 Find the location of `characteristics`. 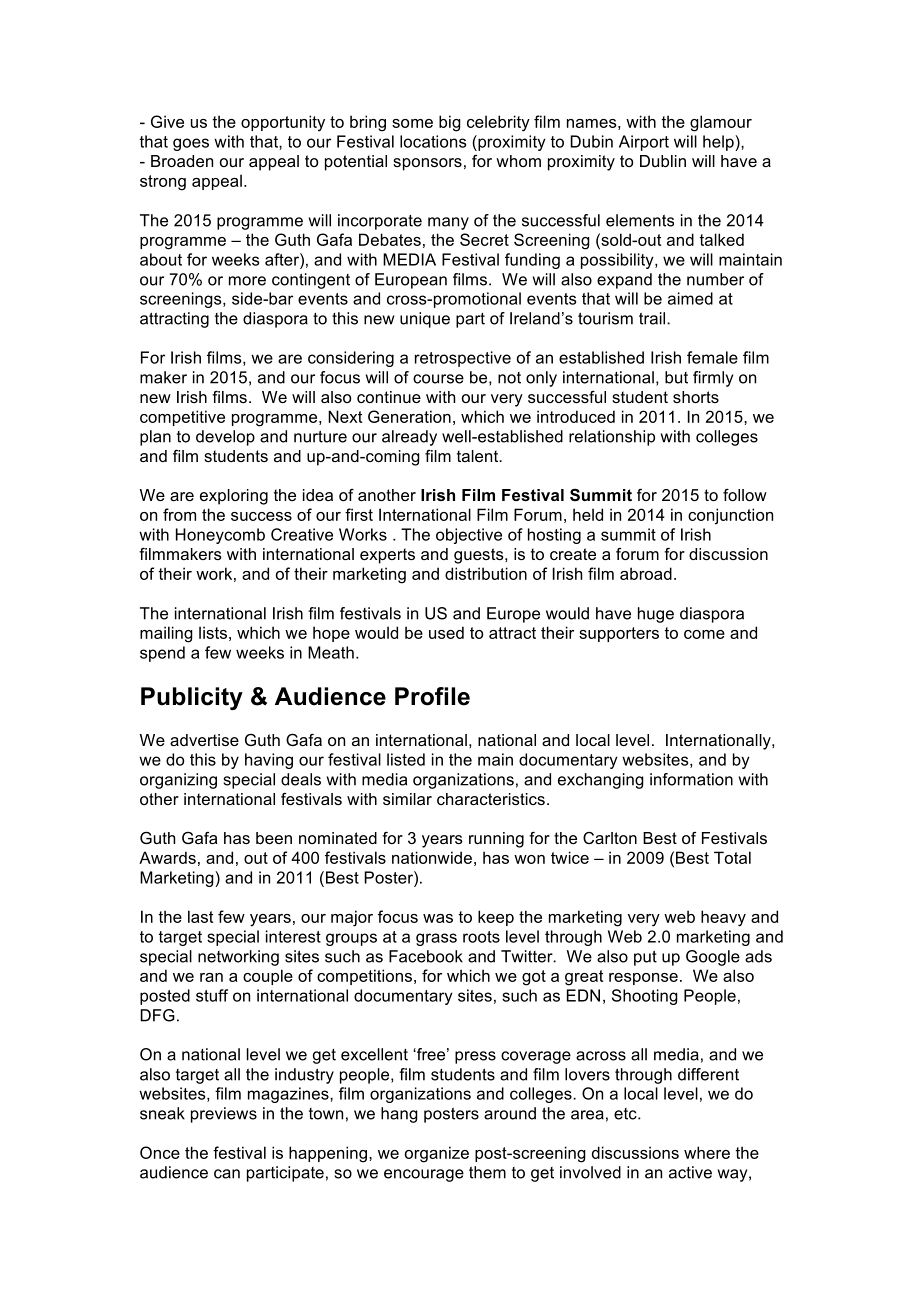

characteristics is located at coordinates (491, 799).
